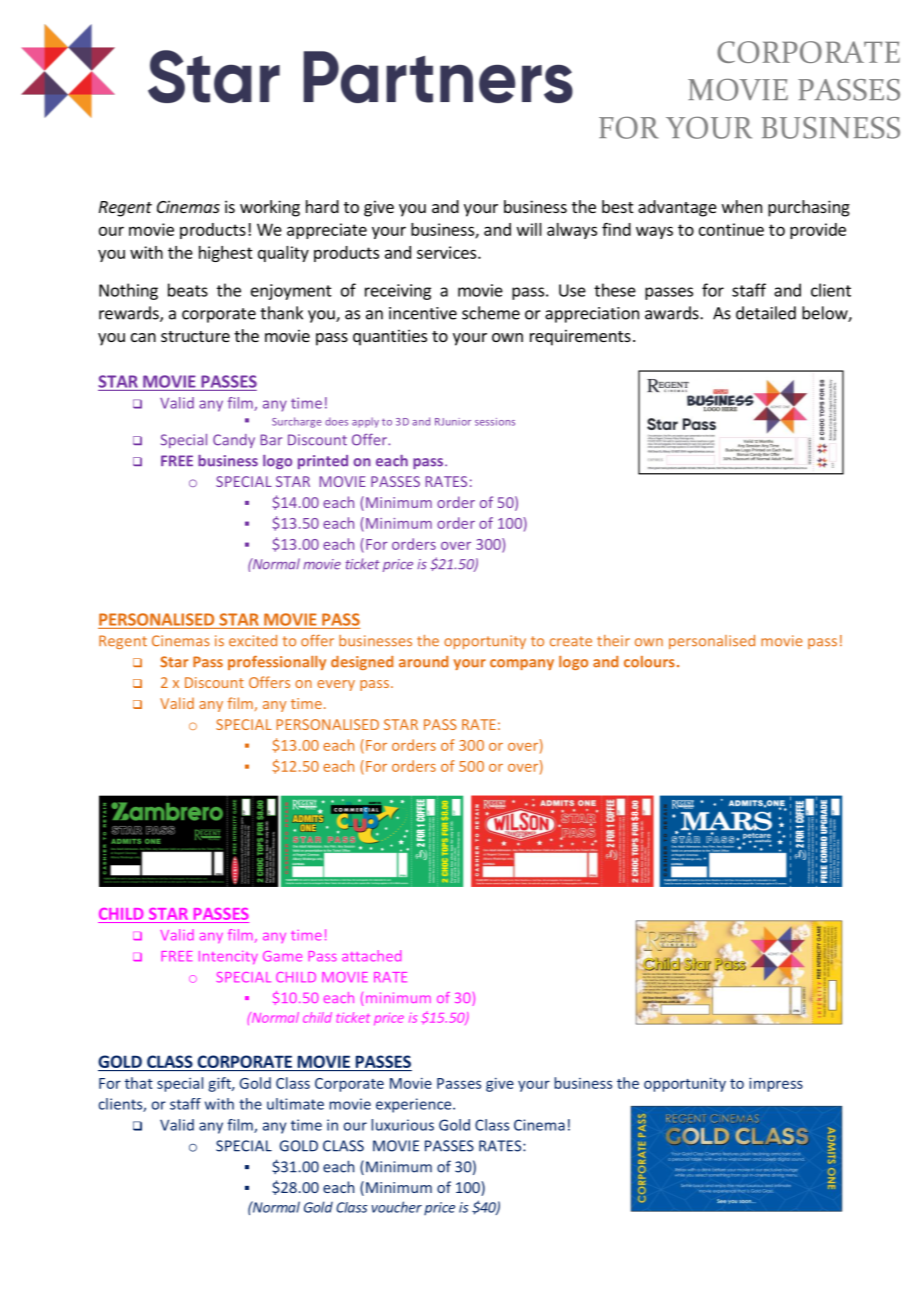  What do you see at coordinates (277, 663) in the screenshot?
I see `professionally` at bounding box center [277, 663].
